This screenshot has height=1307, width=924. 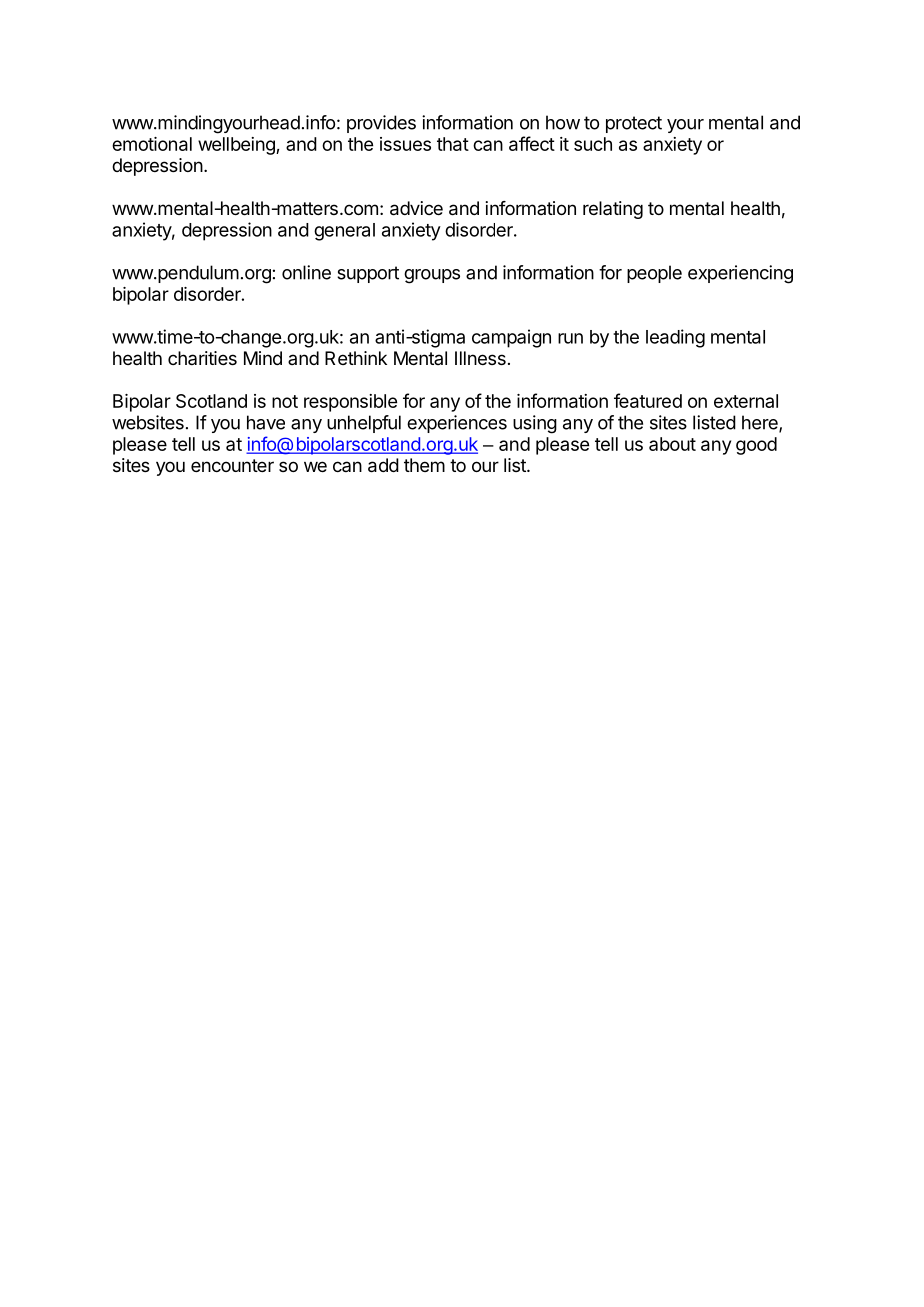 What do you see at coordinates (453, 144) in the screenshot?
I see `that` at bounding box center [453, 144].
